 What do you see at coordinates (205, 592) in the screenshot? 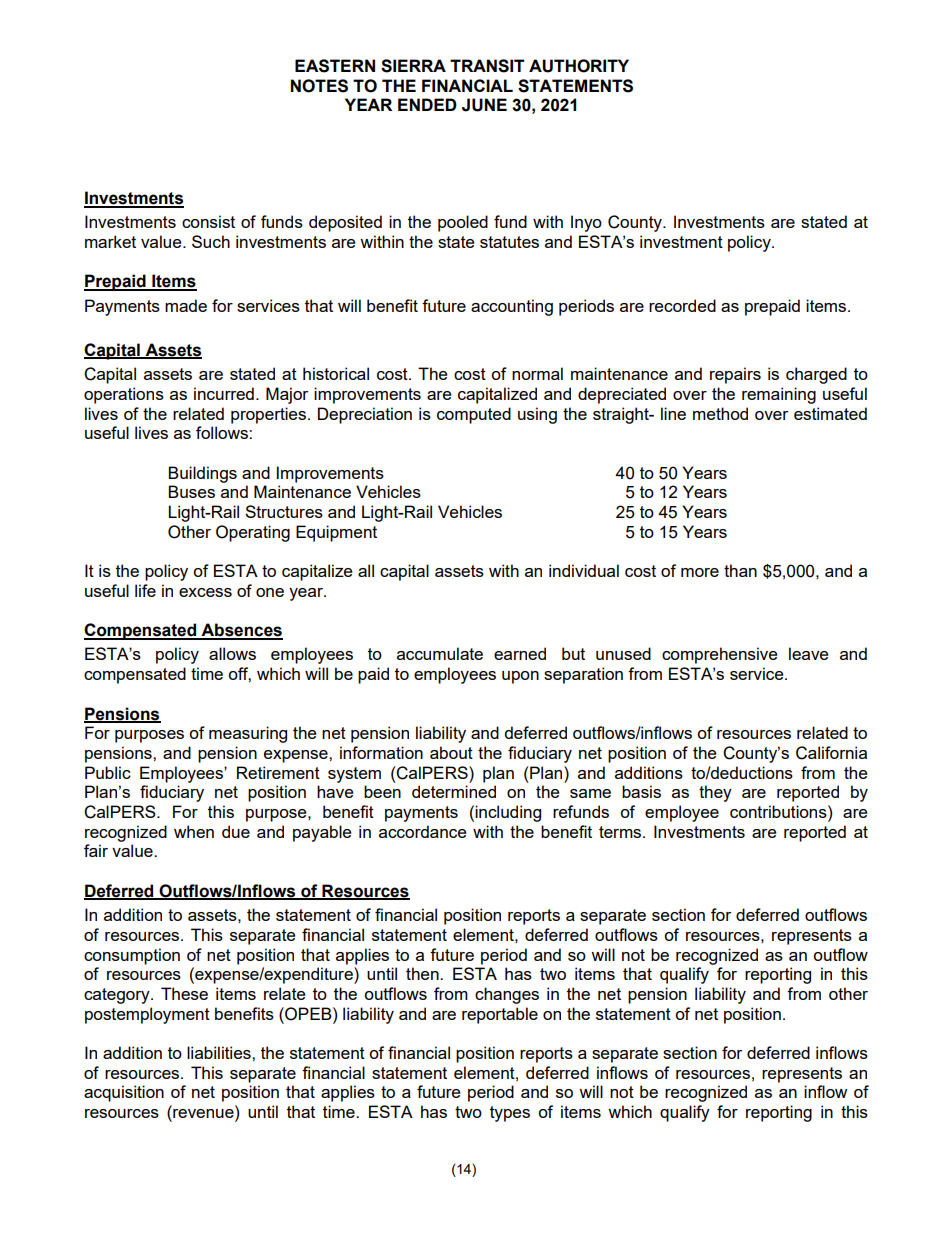
I see `excess` at bounding box center [205, 592].
